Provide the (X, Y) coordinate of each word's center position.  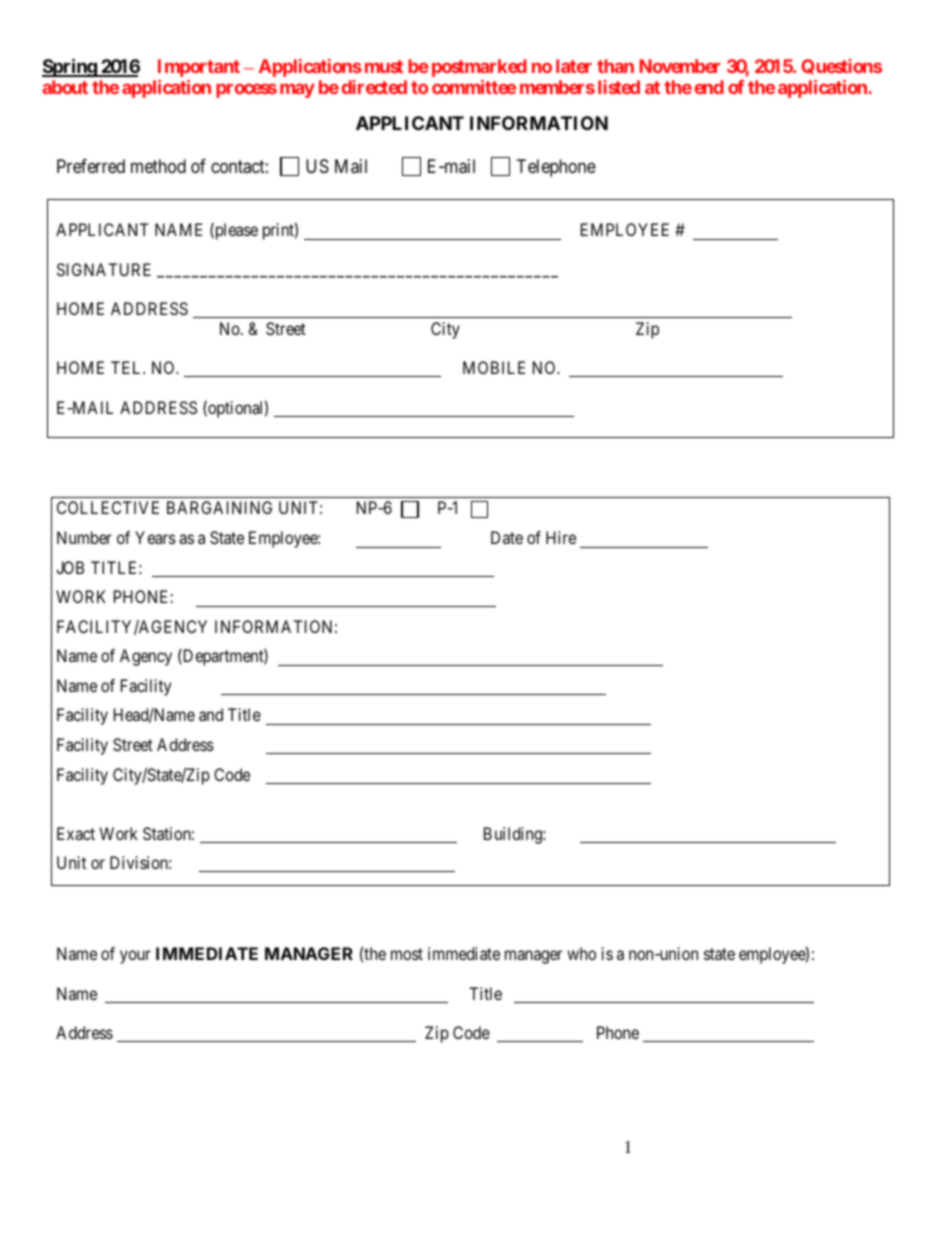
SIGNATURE (104, 269)
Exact (76, 833)
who (581, 953)
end (709, 87)
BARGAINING (219, 507)
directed (374, 87)
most (407, 954)
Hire (561, 537)
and (211, 714)
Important (199, 68)
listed (619, 87)
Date (507, 537)
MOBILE (494, 367)
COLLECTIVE (108, 507)
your (135, 957)
